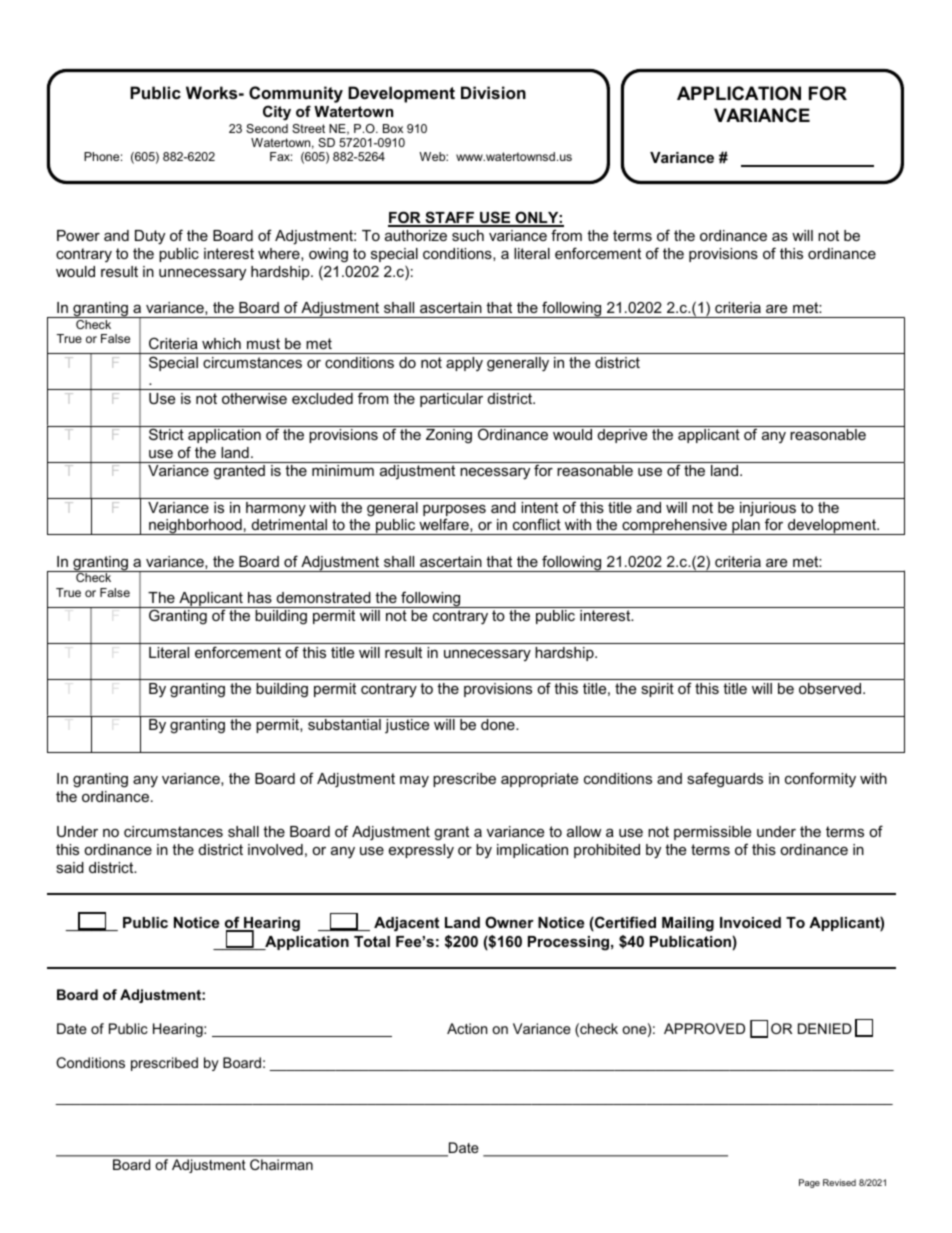  Describe the element at coordinates (746, 527) in the screenshot. I see `plan` at that location.
